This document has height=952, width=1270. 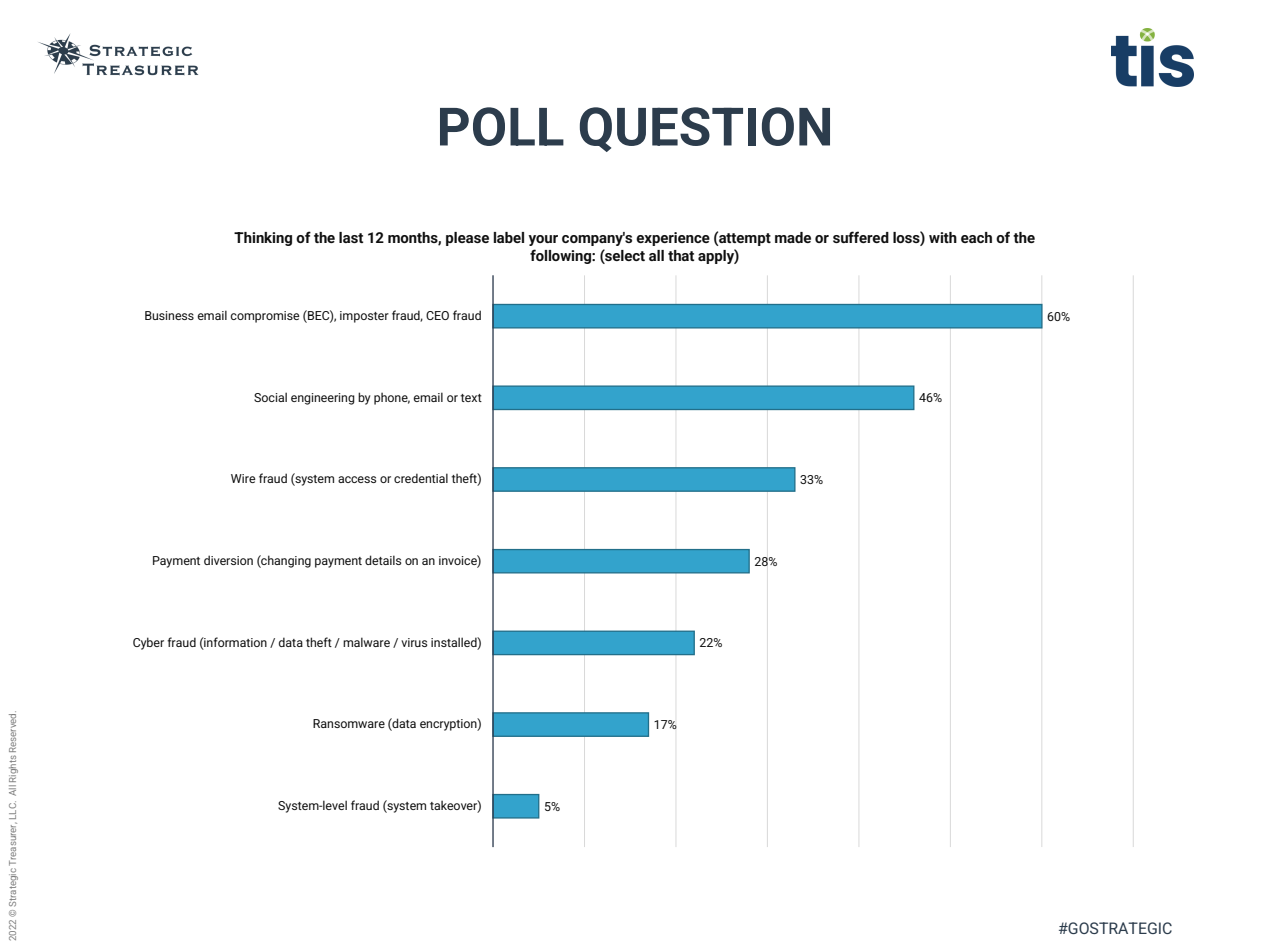 I want to click on POLL, so click(x=502, y=126).
